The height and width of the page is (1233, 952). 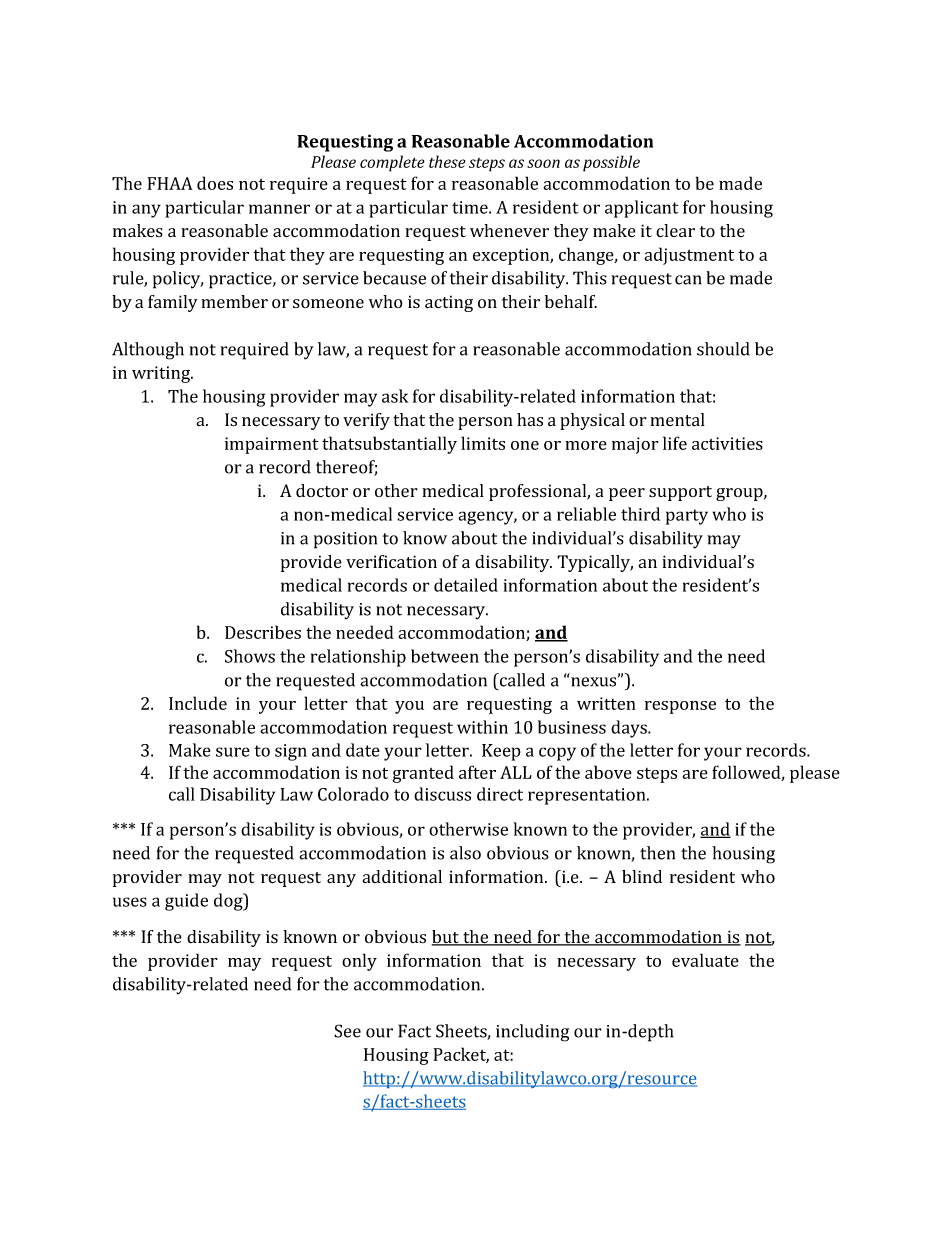 What do you see at coordinates (687, 517) in the page?
I see `party` at bounding box center [687, 517].
